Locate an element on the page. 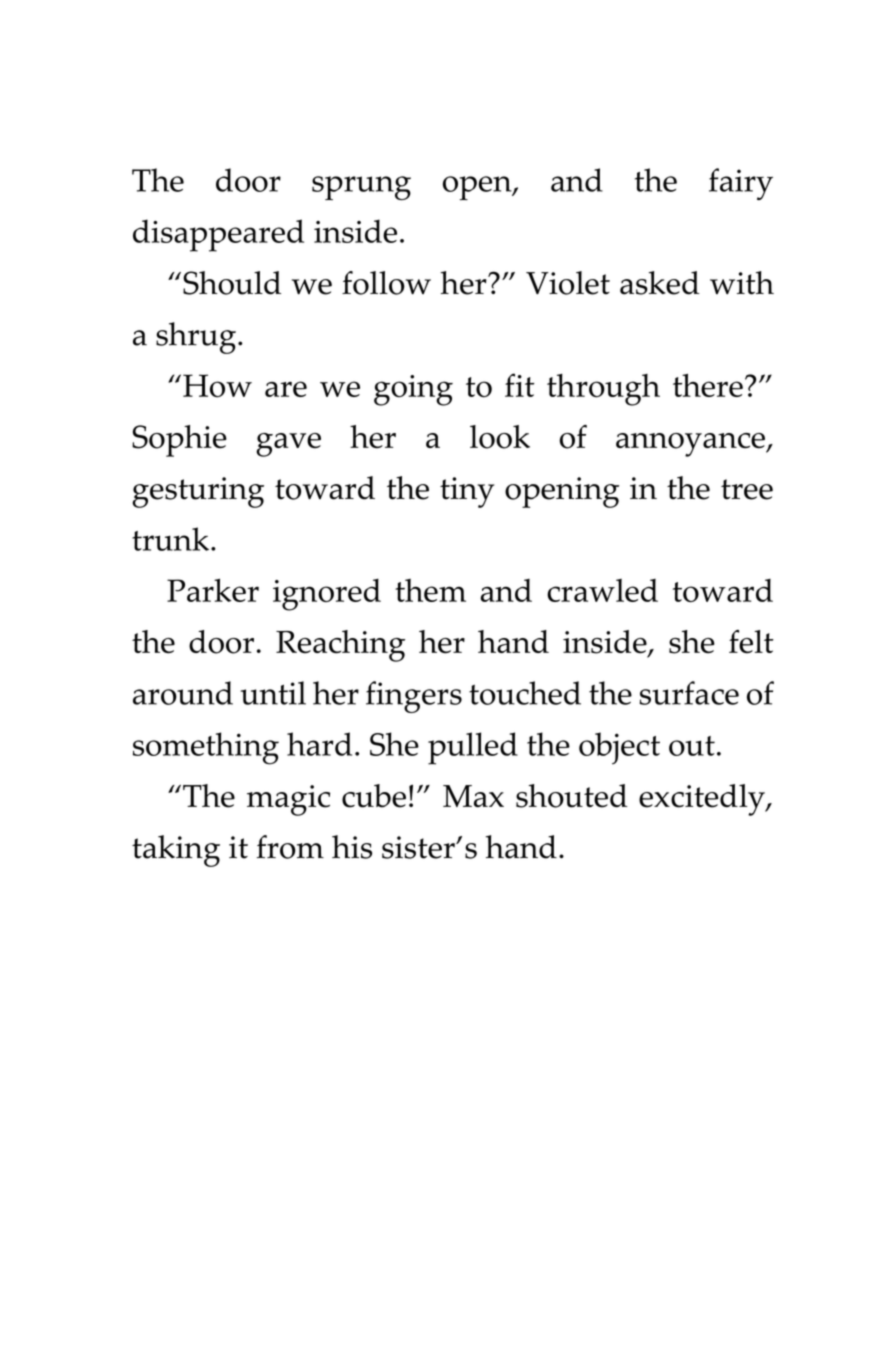  there is located at coordinates (708, 385).
